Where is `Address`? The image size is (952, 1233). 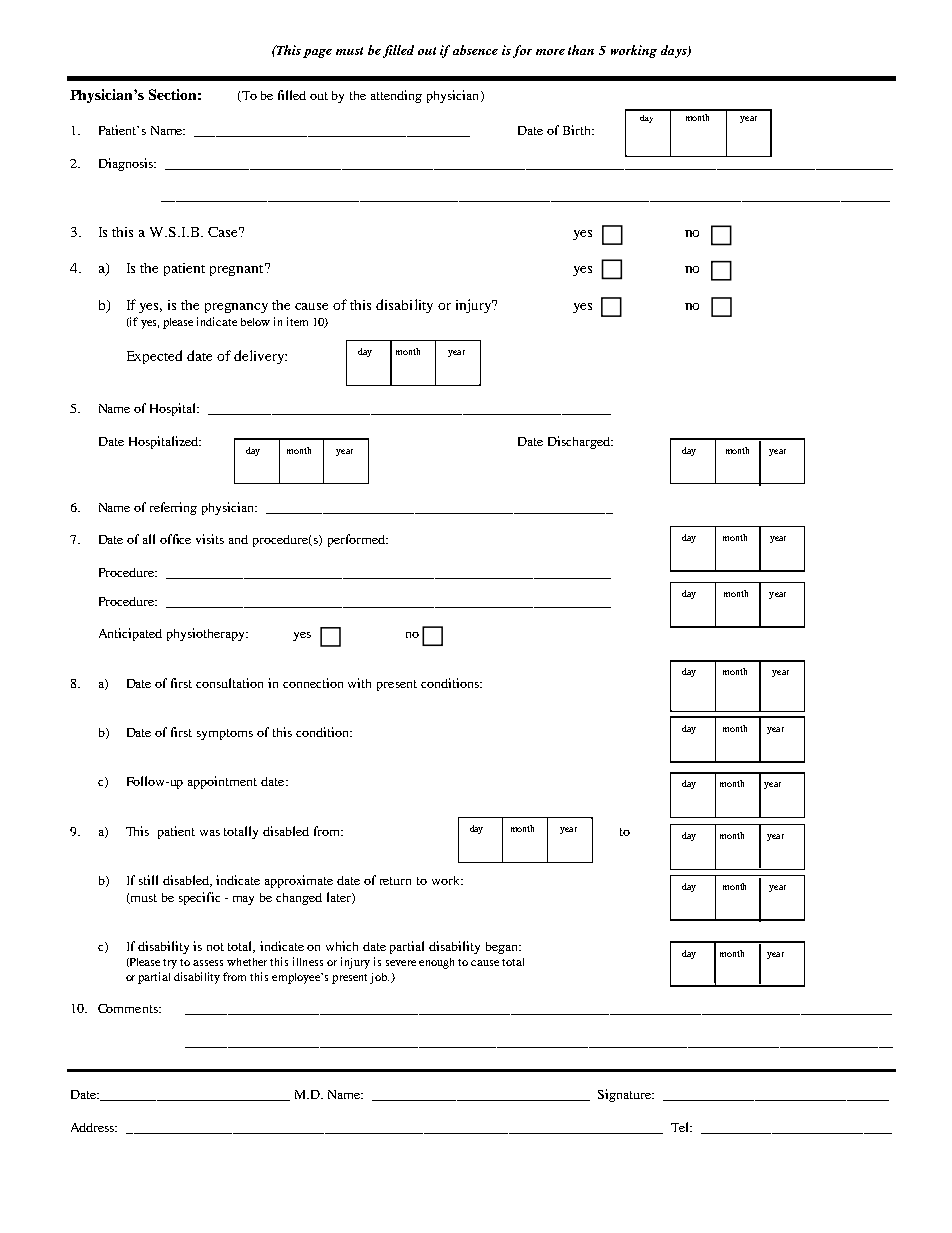 Address is located at coordinates (94, 1127).
